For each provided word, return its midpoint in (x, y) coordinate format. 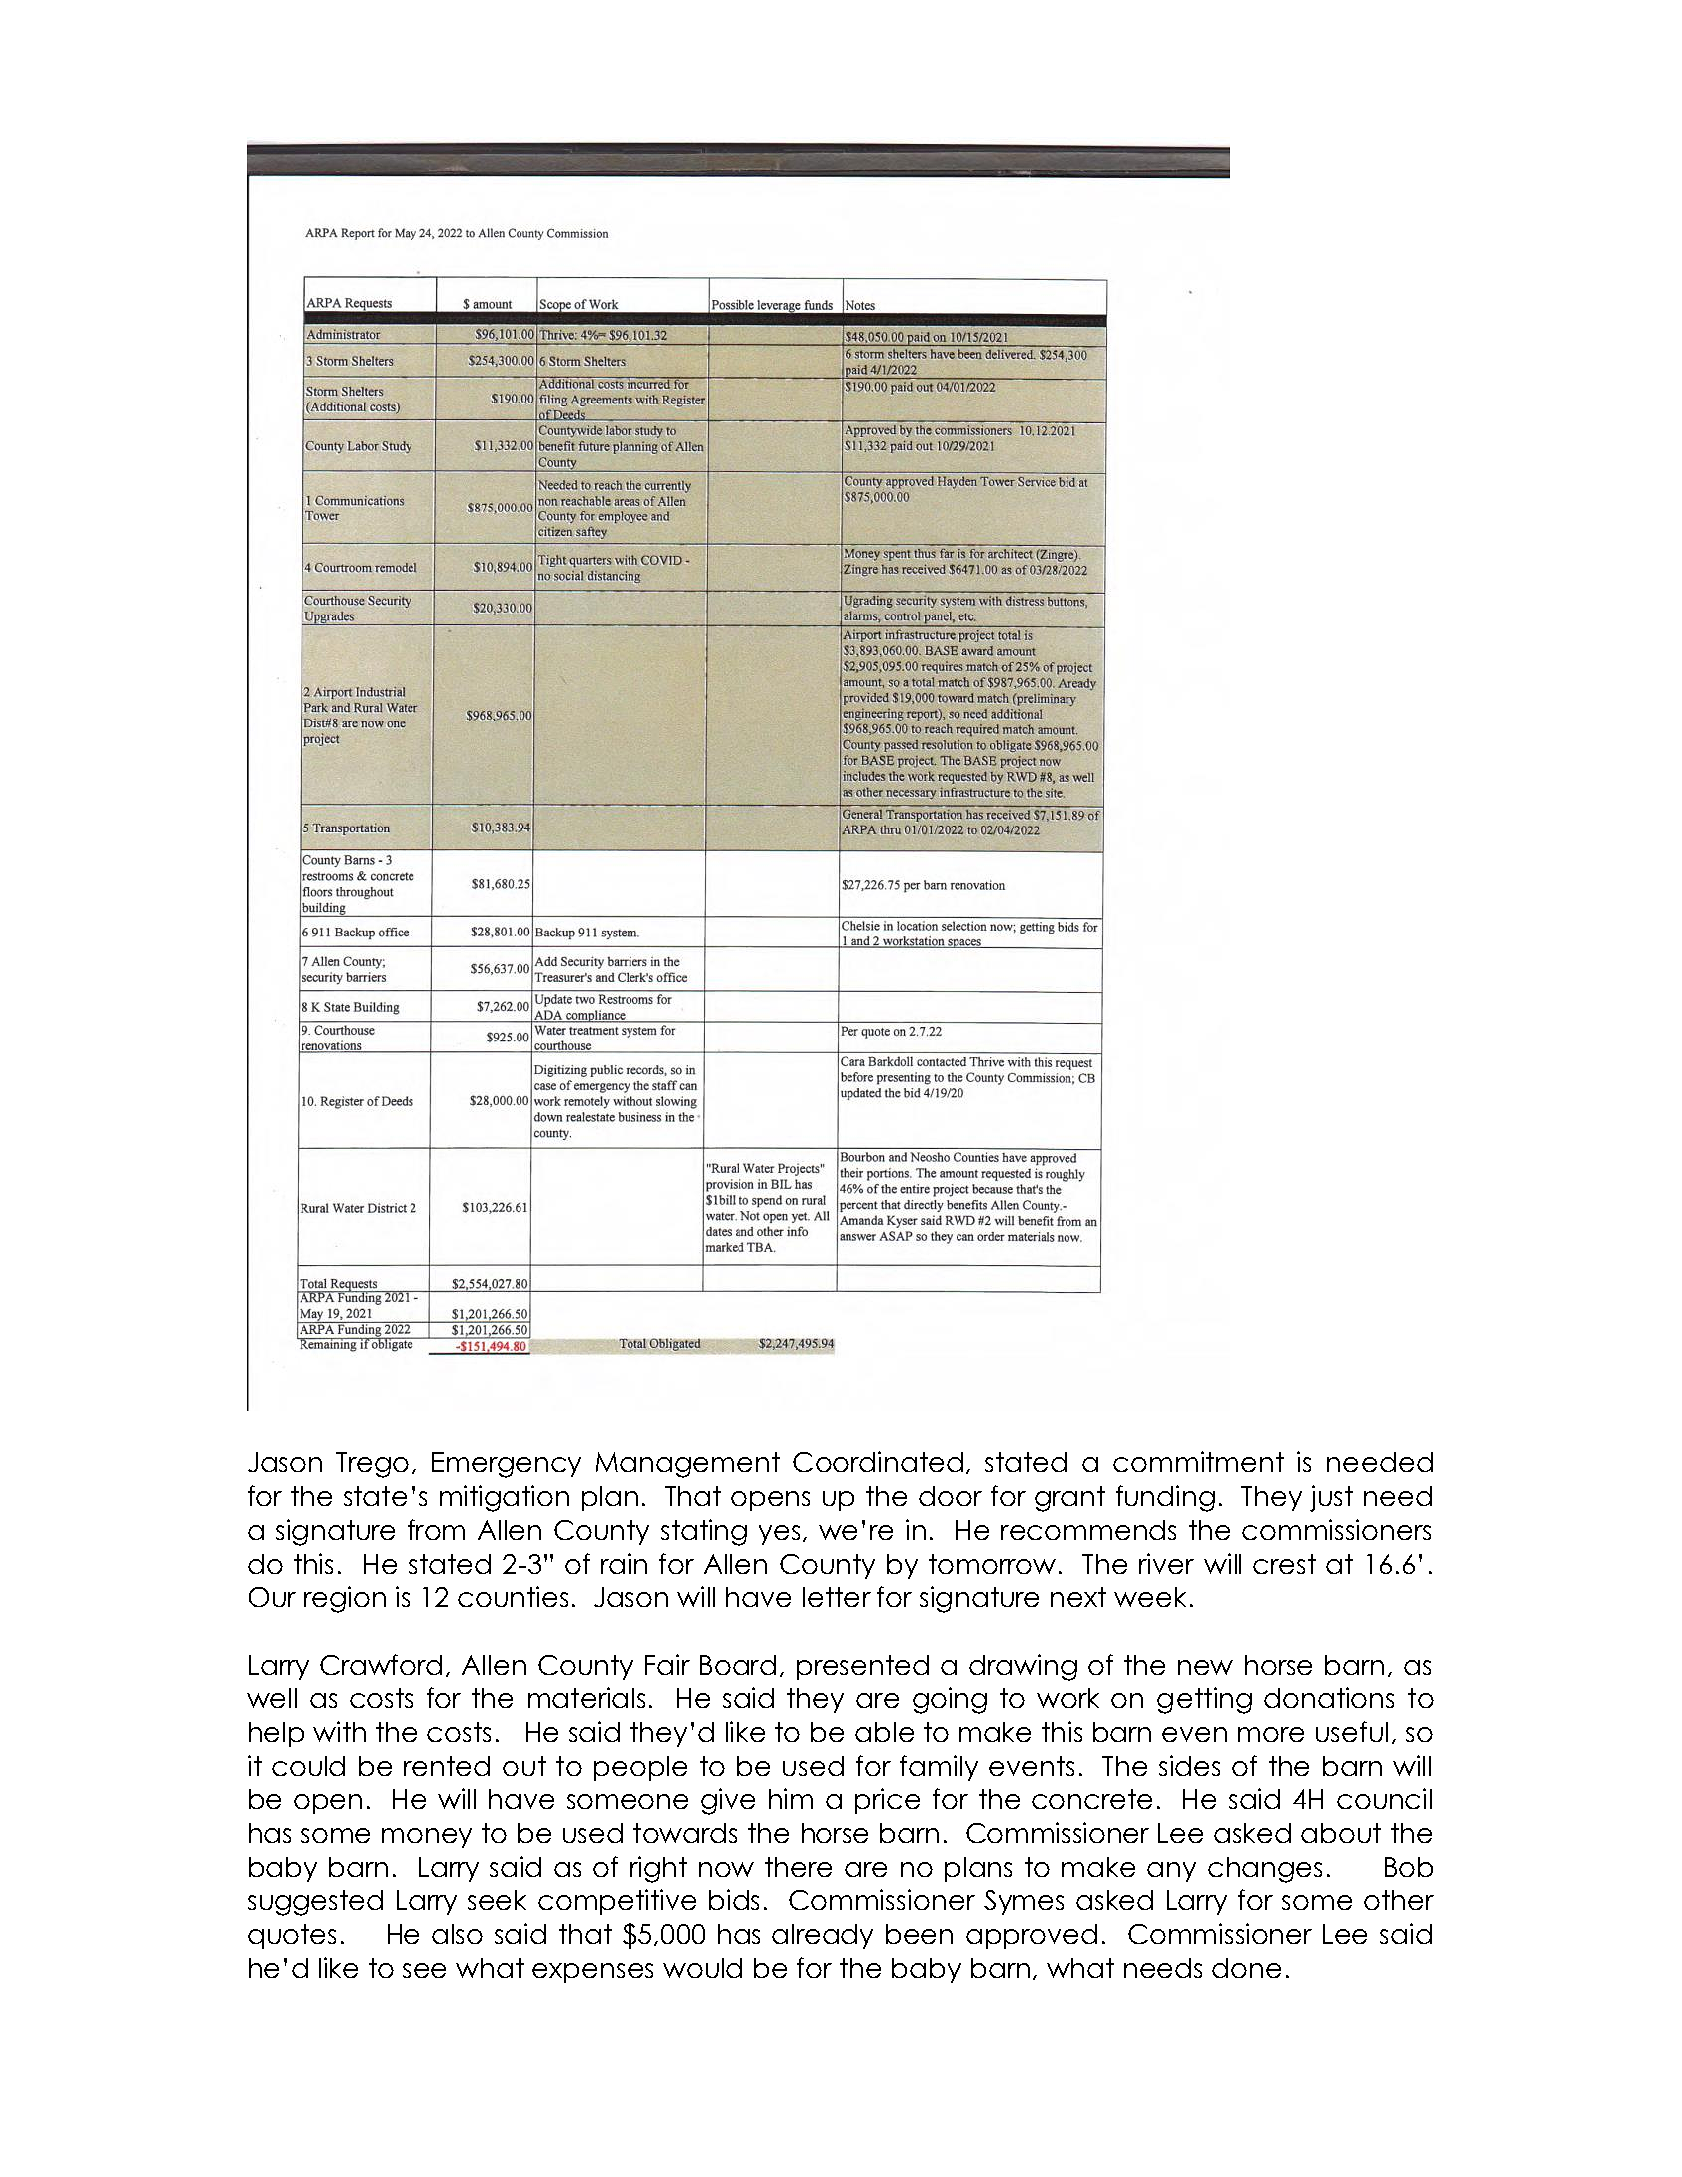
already (822, 1936)
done (1246, 1968)
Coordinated (878, 1461)
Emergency (506, 1465)
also (457, 1934)
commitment (1198, 1461)
